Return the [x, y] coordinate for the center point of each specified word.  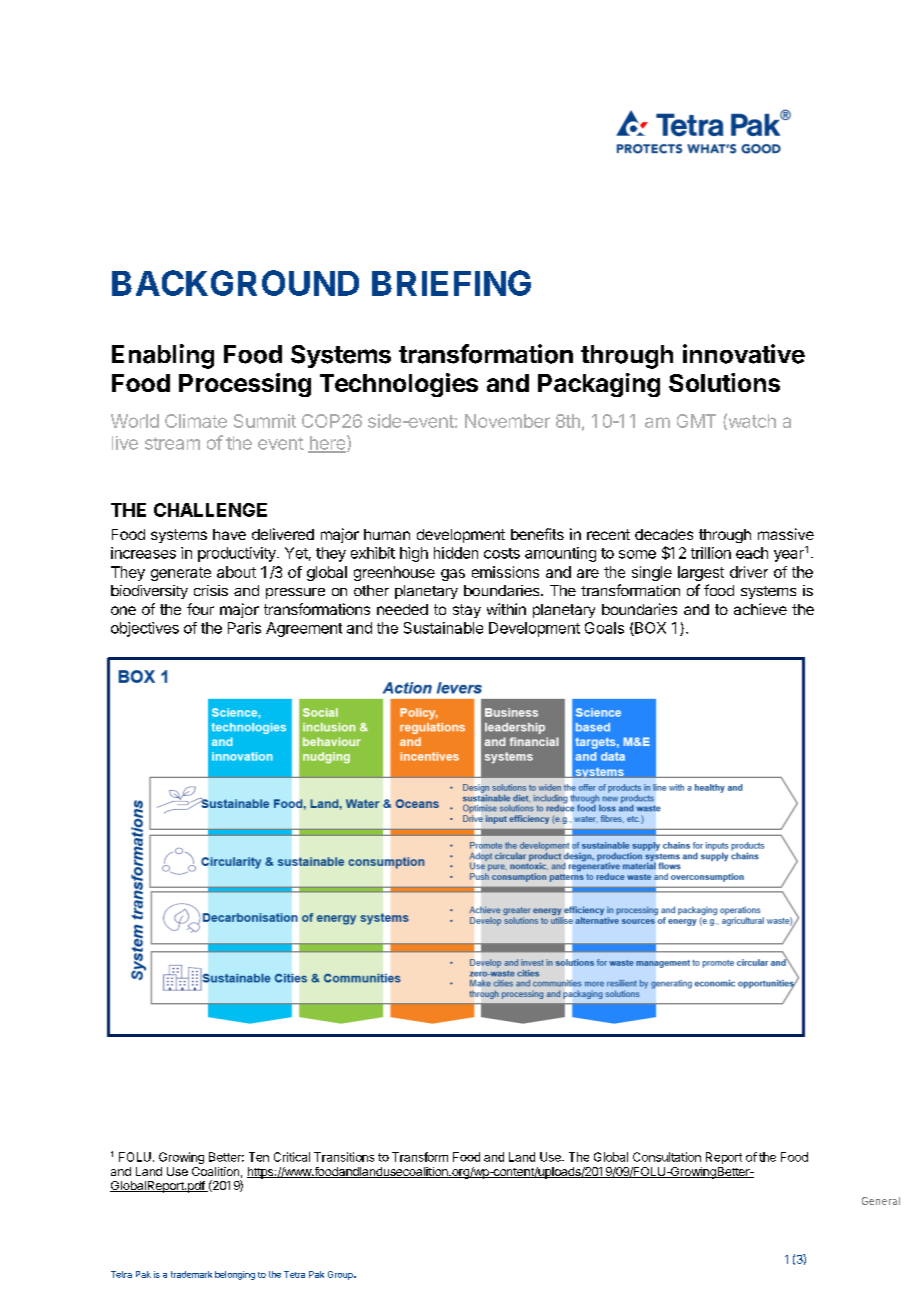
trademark [191, 1274]
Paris [244, 628]
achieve [760, 609]
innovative [744, 354]
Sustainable [443, 628]
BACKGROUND [235, 283]
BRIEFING [451, 283]
